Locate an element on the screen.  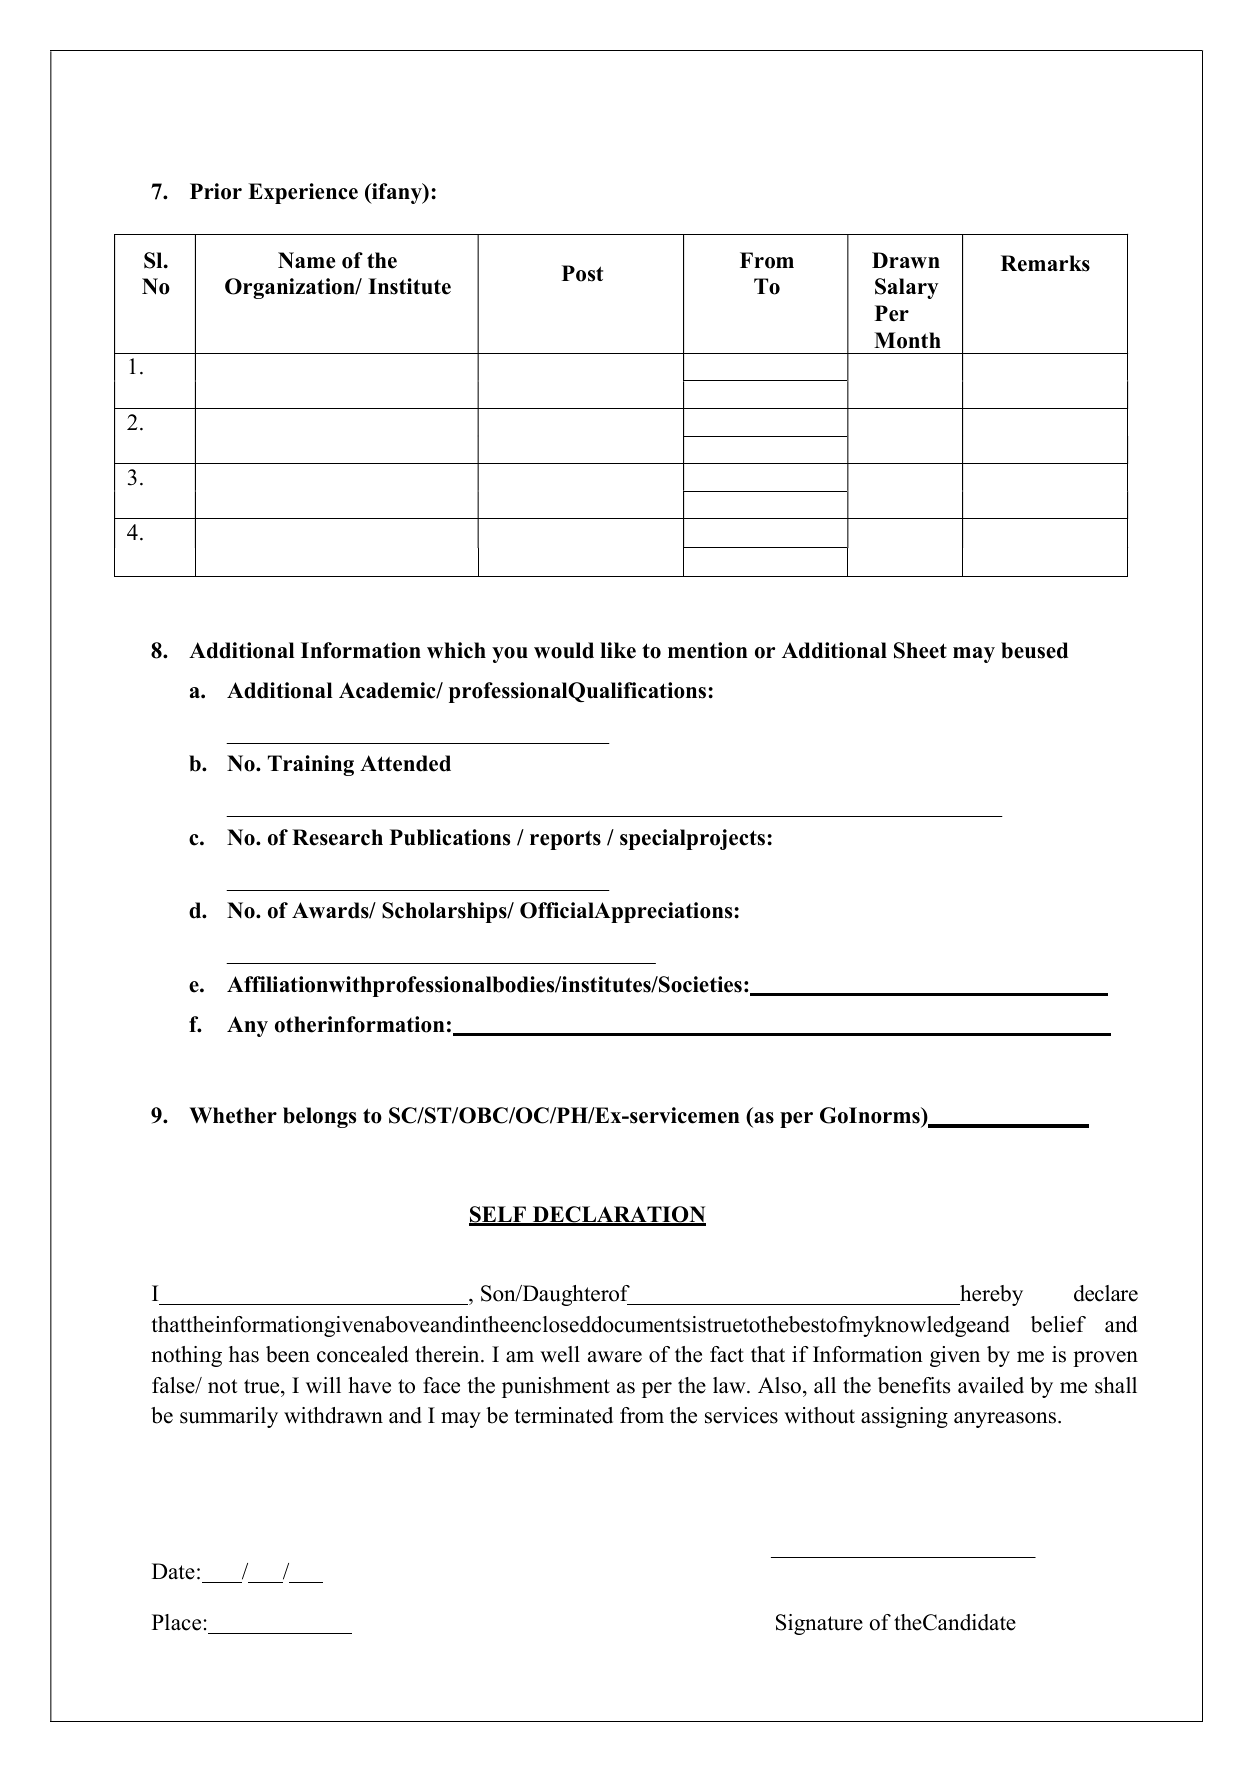
Post is located at coordinates (582, 273).
